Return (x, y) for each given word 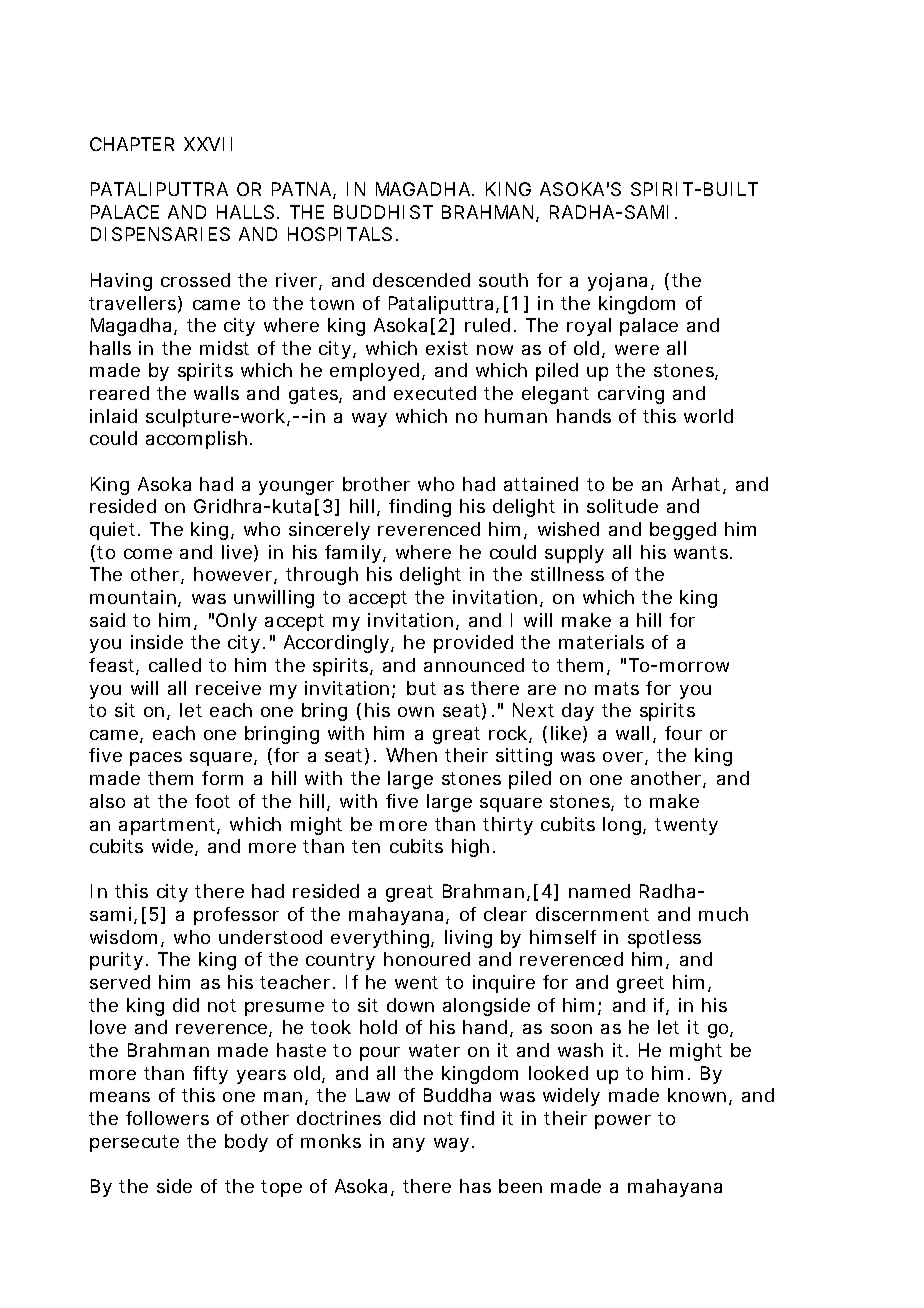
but (421, 688)
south (503, 280)
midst (224, 348)
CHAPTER (132, 144)
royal (589, 327)
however (233, 574)
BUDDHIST (383, 212)
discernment (592, 914)
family (353, 554)
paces (156, 759)
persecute (134, 1143)
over (623, 757)
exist (447, 348)
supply (574, 554)
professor (236, 916)
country (340, 961)
